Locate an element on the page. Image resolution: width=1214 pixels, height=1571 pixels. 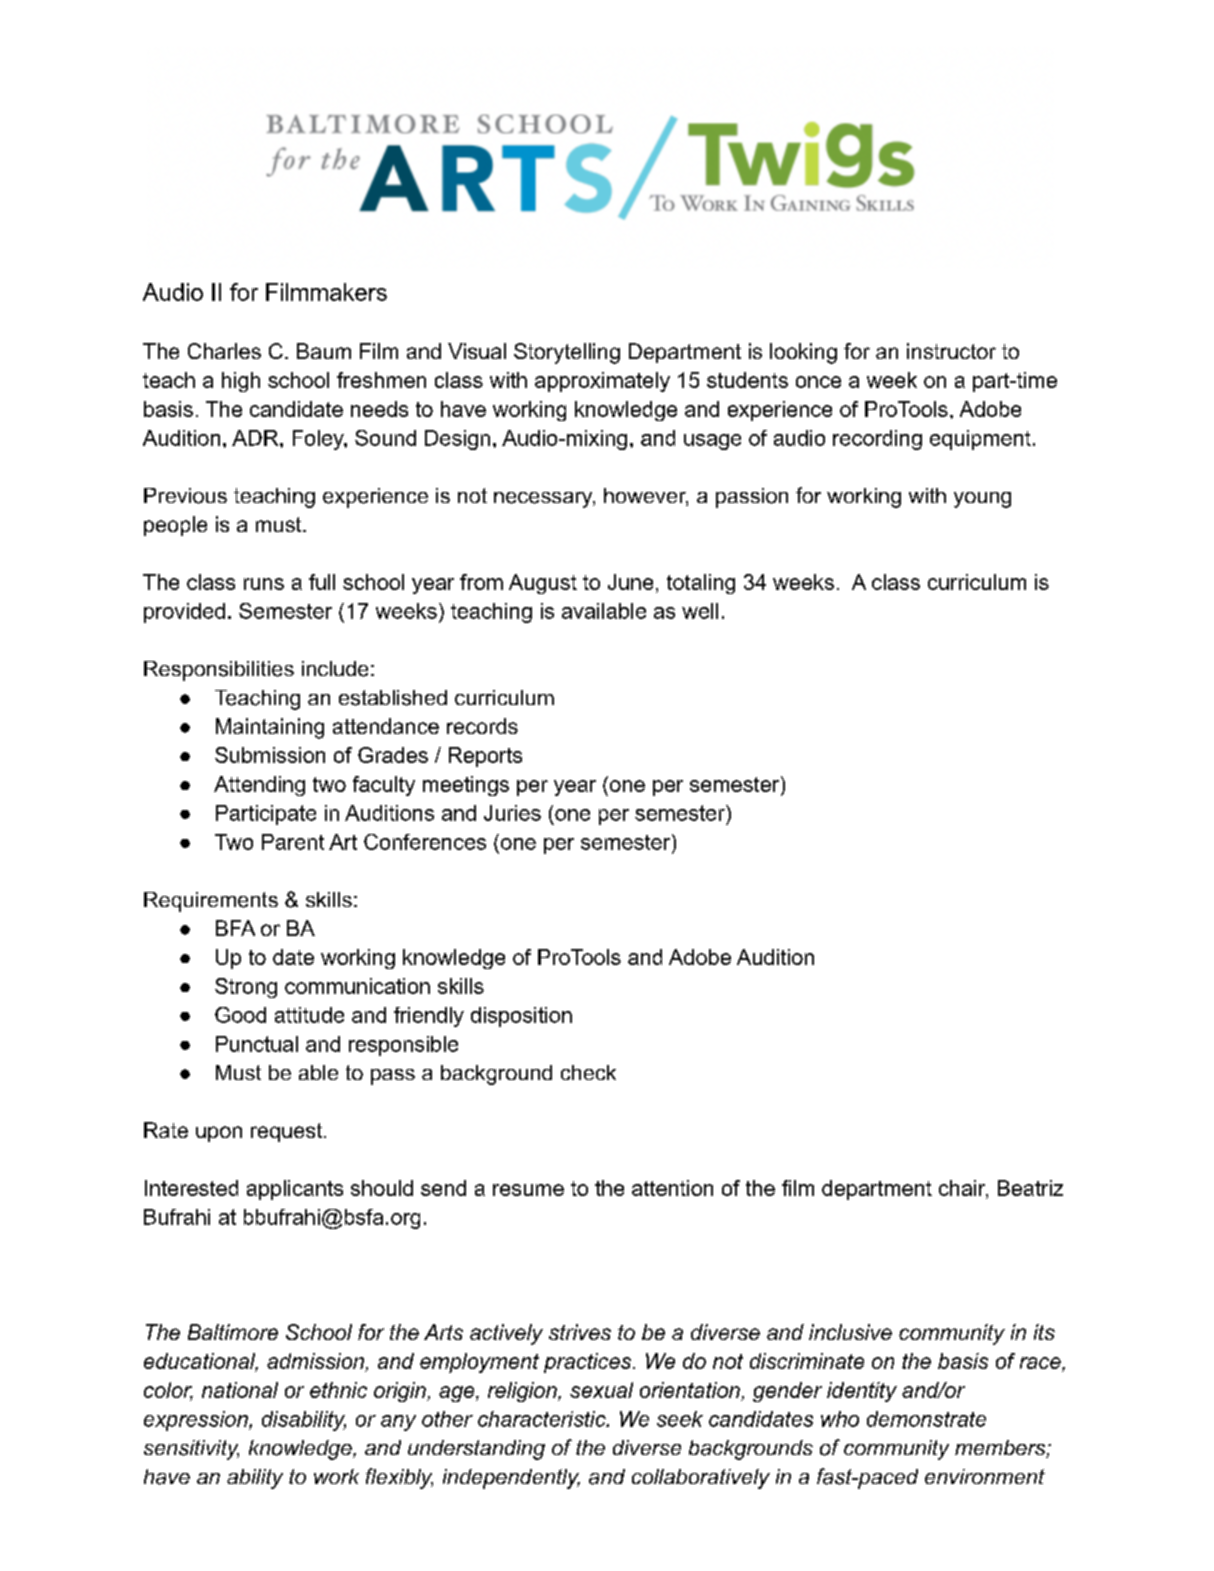
BFA is located at coordinates (235, 928).
